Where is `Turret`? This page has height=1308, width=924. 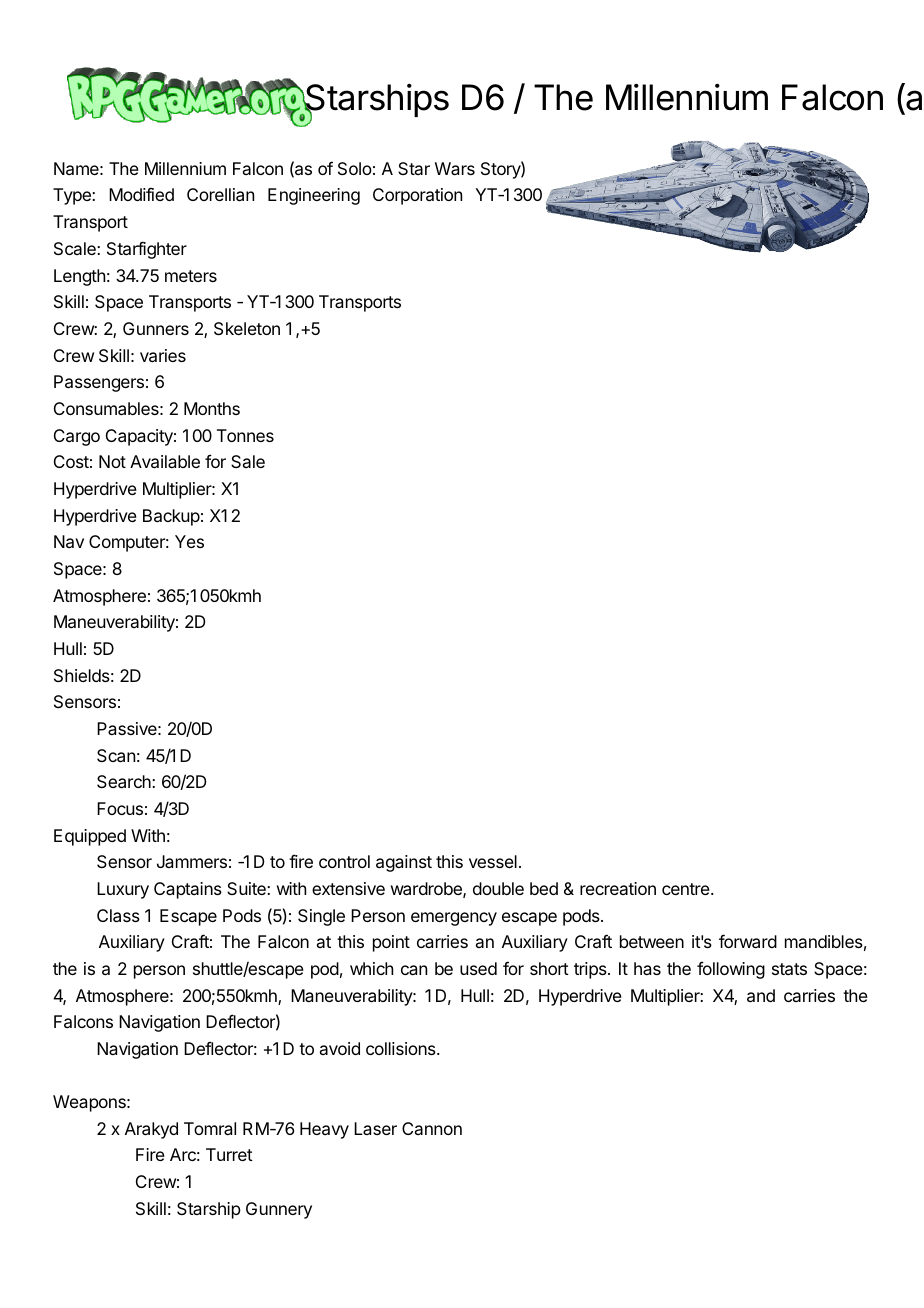 Turret is located at coordinates (229, 1154).
